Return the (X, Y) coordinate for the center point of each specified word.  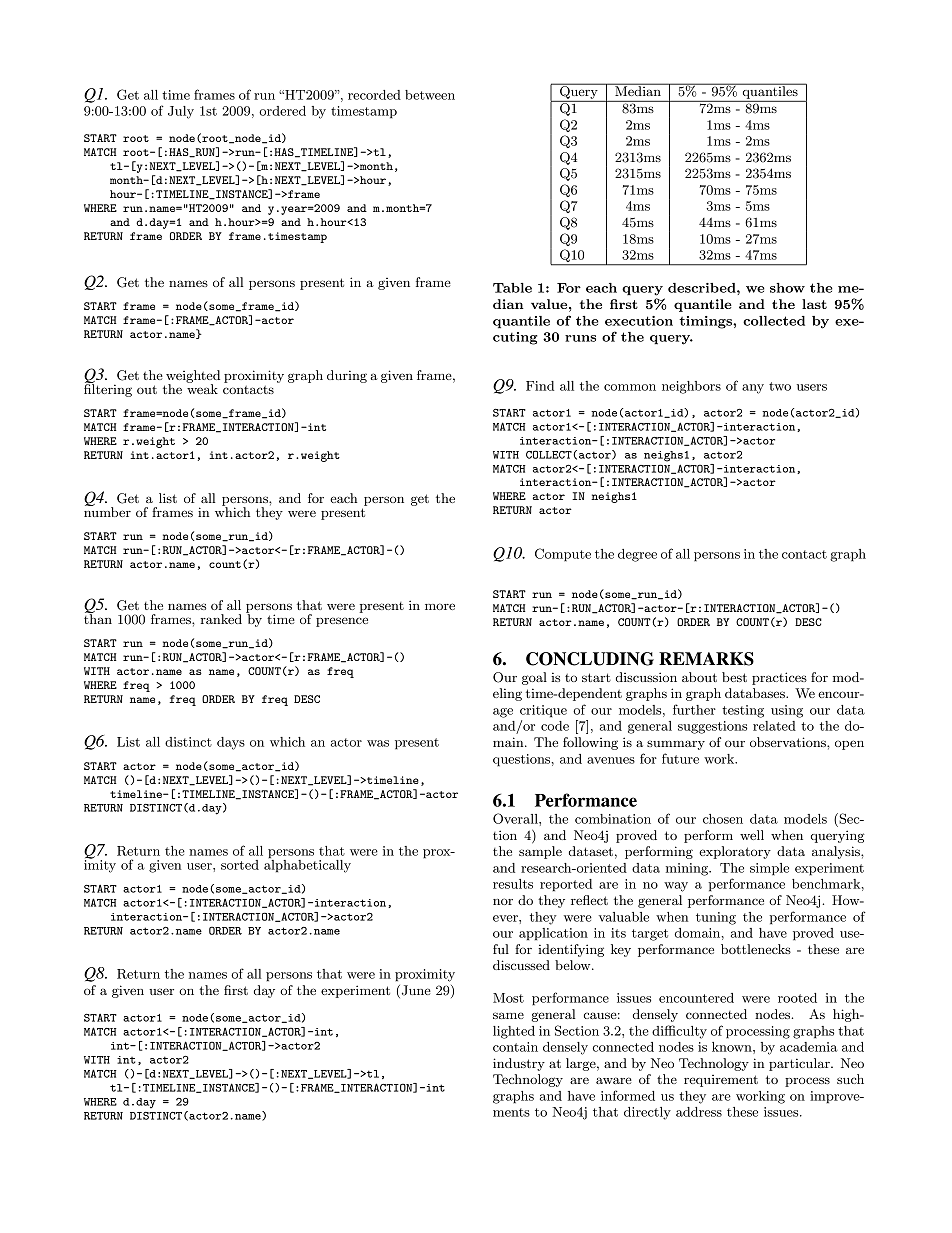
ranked (221, 619)
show (787, 288)
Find (540, 386)
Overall (516, 818)
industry (519, 1064)
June (415, 991)
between (430, 95)
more (440, 606)
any (753, 389)
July (181, 112)
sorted (240, 865)
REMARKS (706, 659)
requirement (721, 1081)
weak (202, 388)
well (752, 835)
